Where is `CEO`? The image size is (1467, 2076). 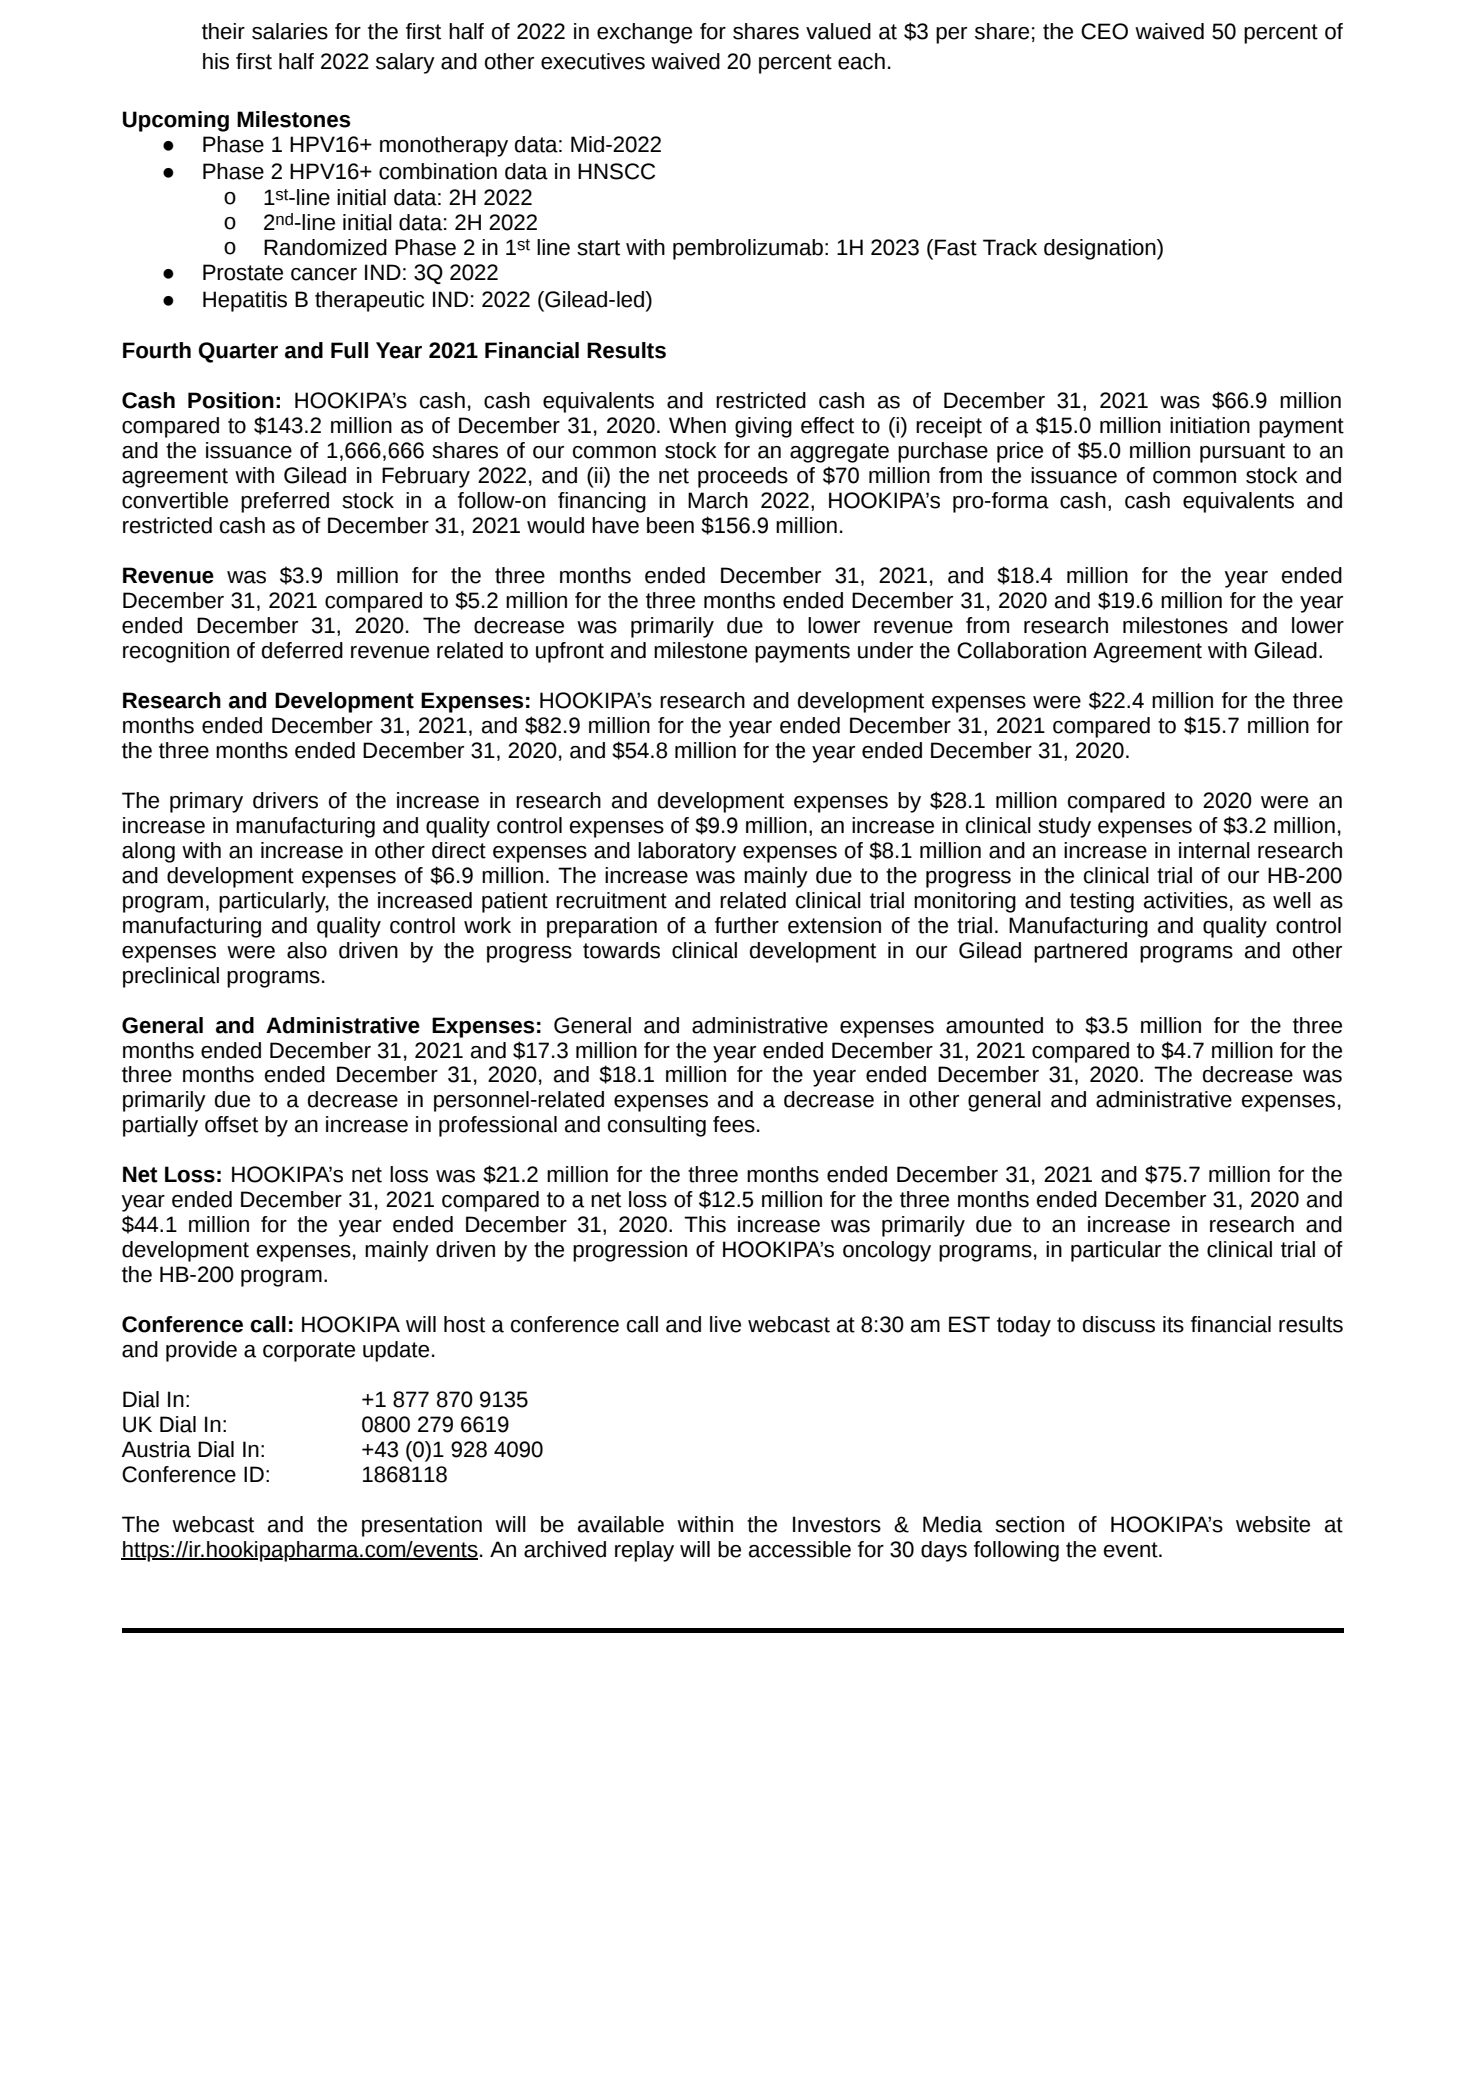 CEO is located at coordinates (1104, 31).
